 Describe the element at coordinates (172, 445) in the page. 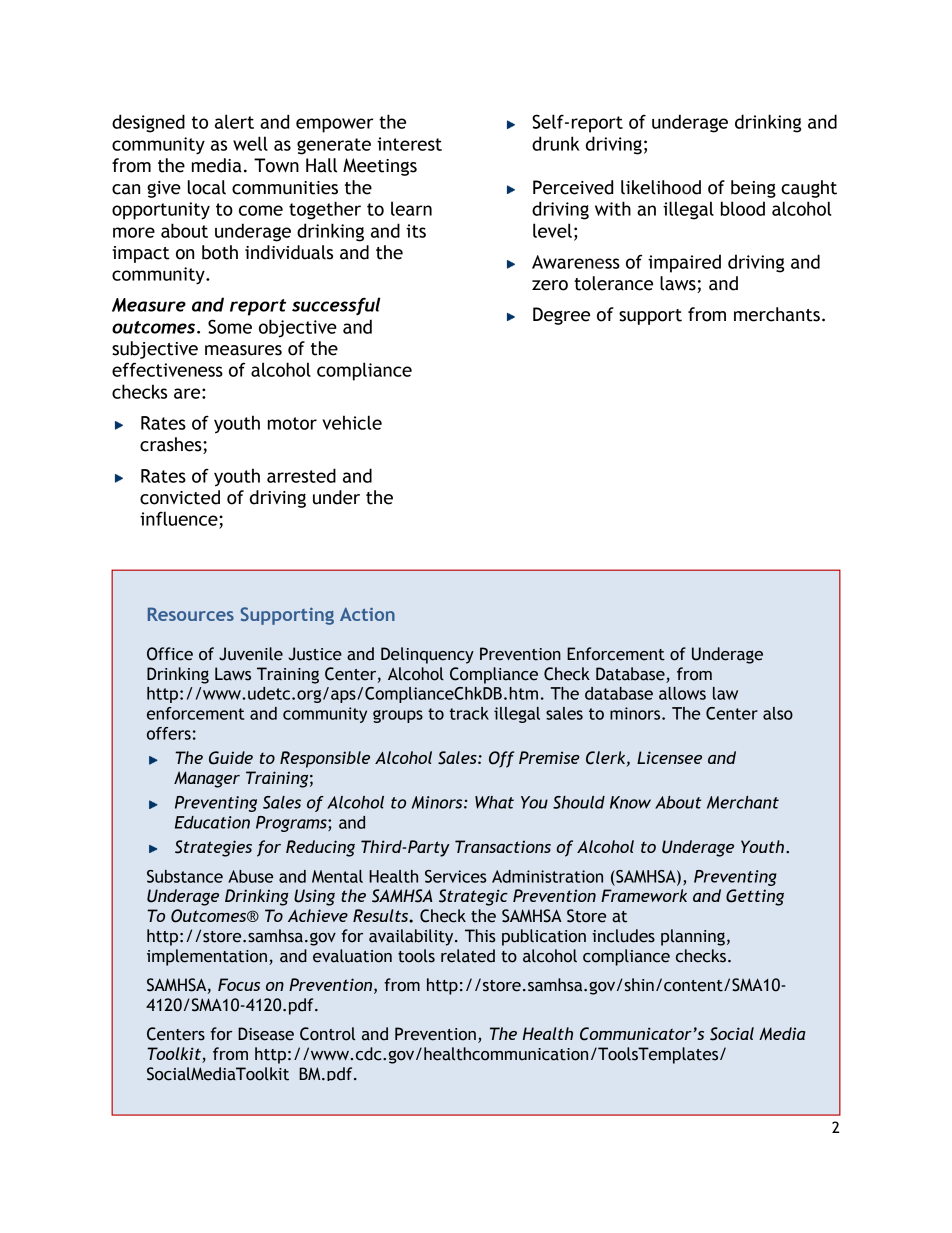

I see `crashes` at that location.
